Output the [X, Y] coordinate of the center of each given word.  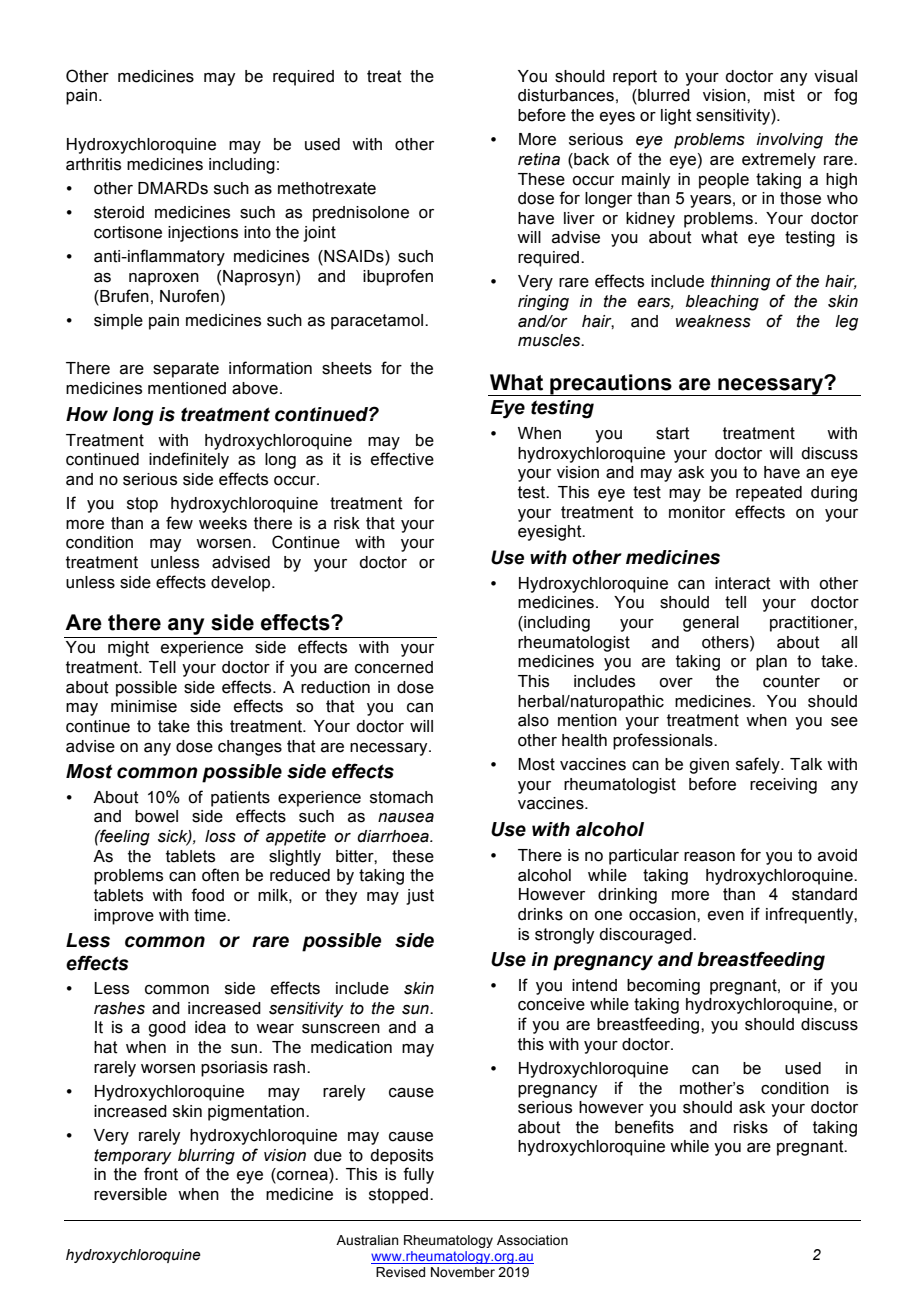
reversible [130, 1194]
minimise [144, 706]
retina [539, 159]
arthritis [93, 164]
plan [771, 663]
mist [779, 95]
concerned [394, 667]
